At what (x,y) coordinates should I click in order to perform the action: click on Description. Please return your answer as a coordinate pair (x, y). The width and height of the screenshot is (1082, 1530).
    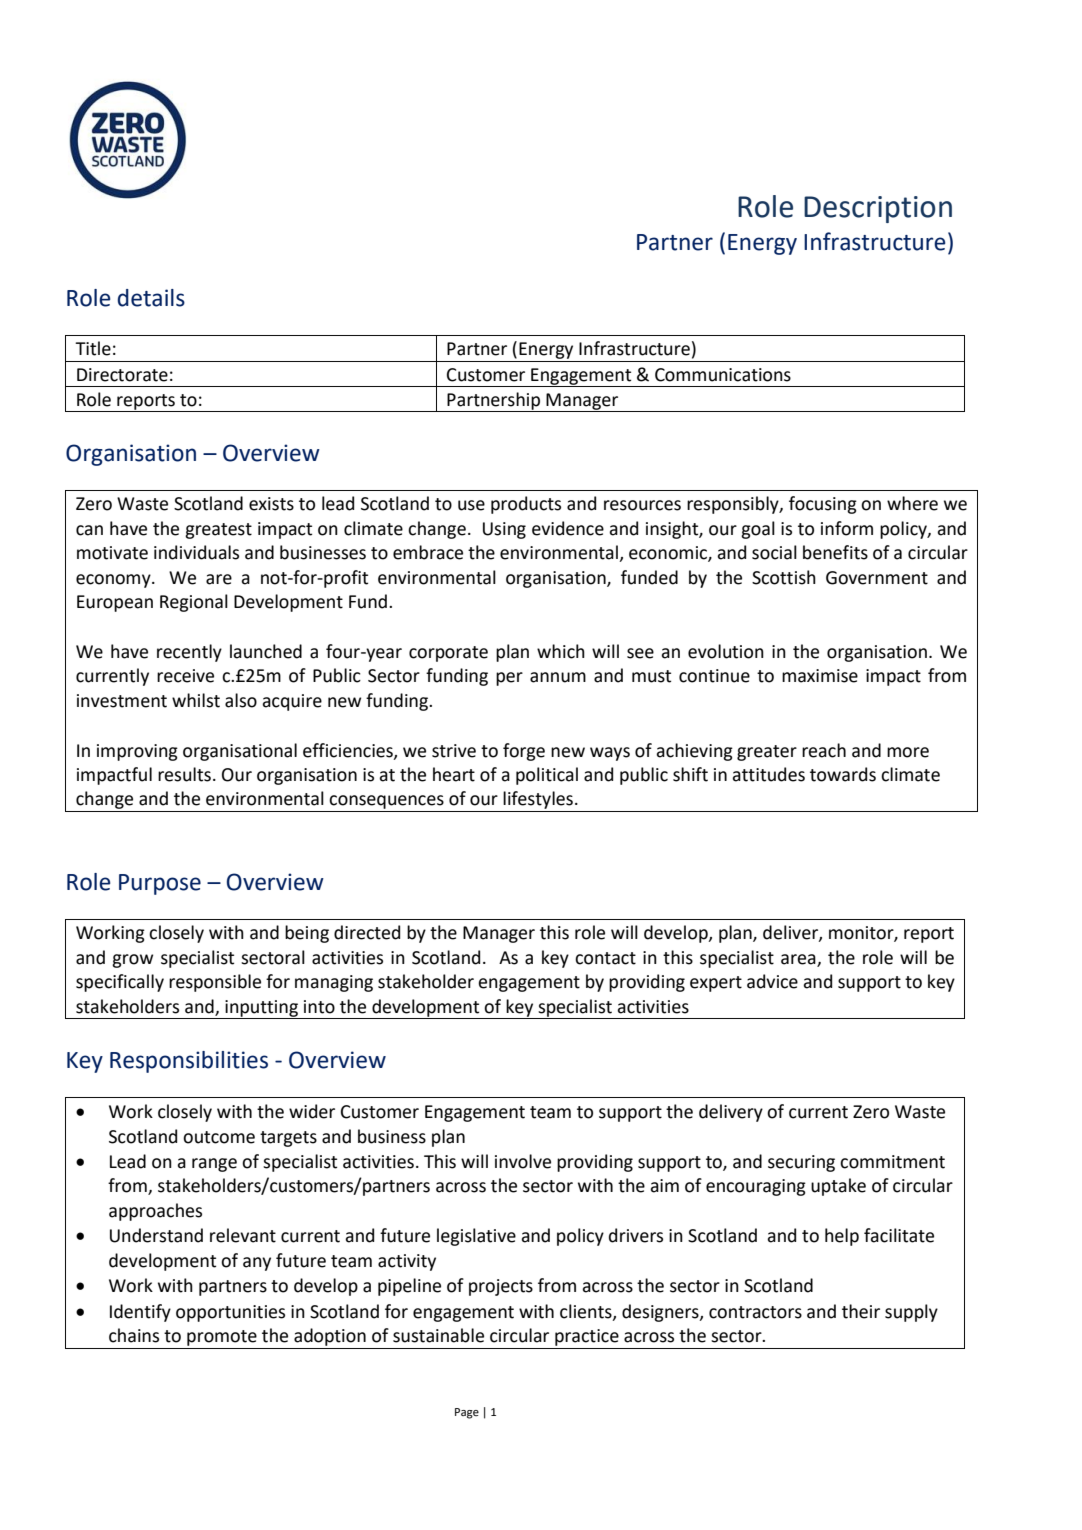
    Looking at the image, I should click on (878, 209).
